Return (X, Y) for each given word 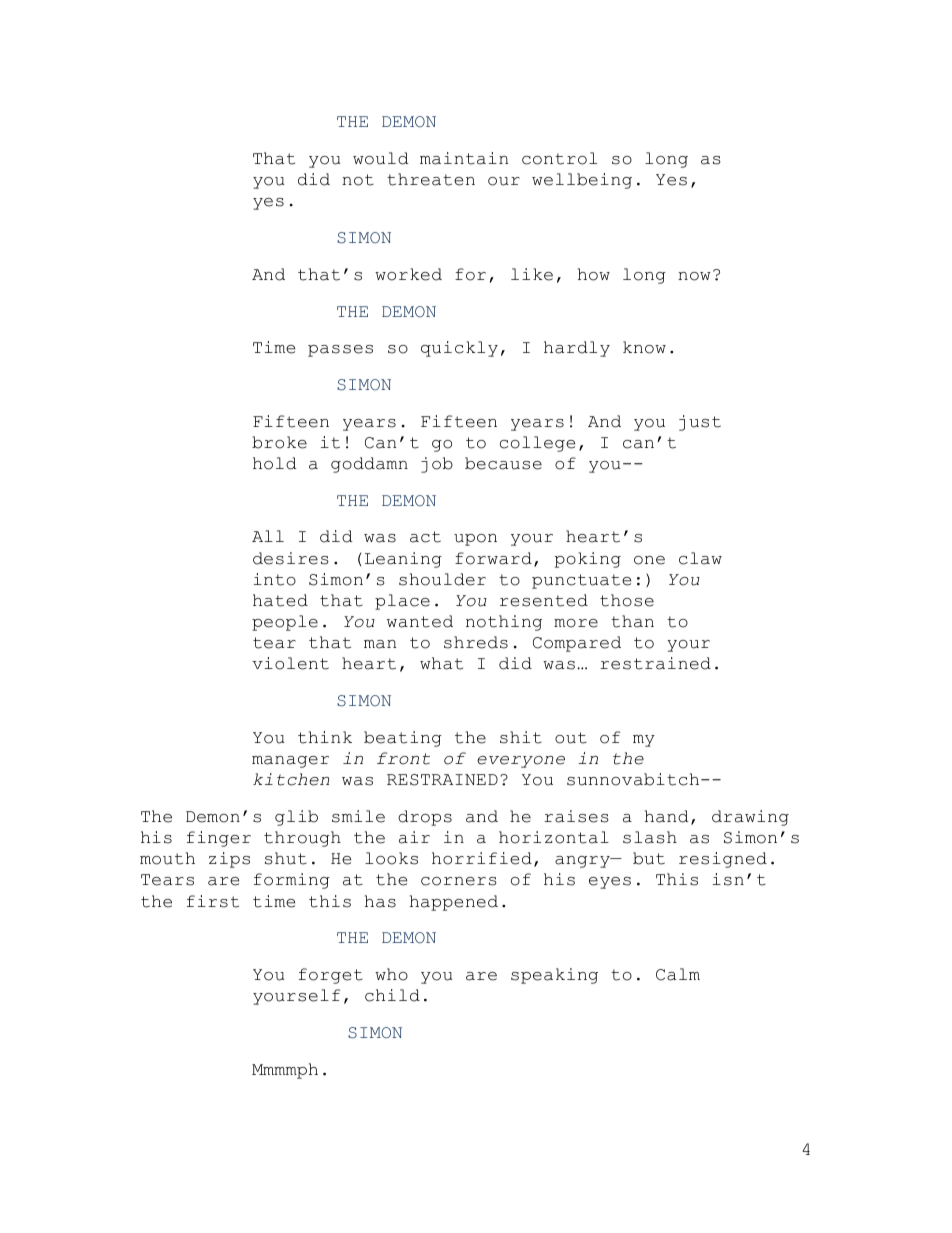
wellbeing (582, 181)
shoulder (442, 579)
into (275, 579)
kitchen (291, 779)
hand (667, 816)
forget (331, 976)
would (381, 158)
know (644, 347)
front (403, 758)
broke (279, 442)
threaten (431, 179)
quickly (459, 349)
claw (700, 558)
